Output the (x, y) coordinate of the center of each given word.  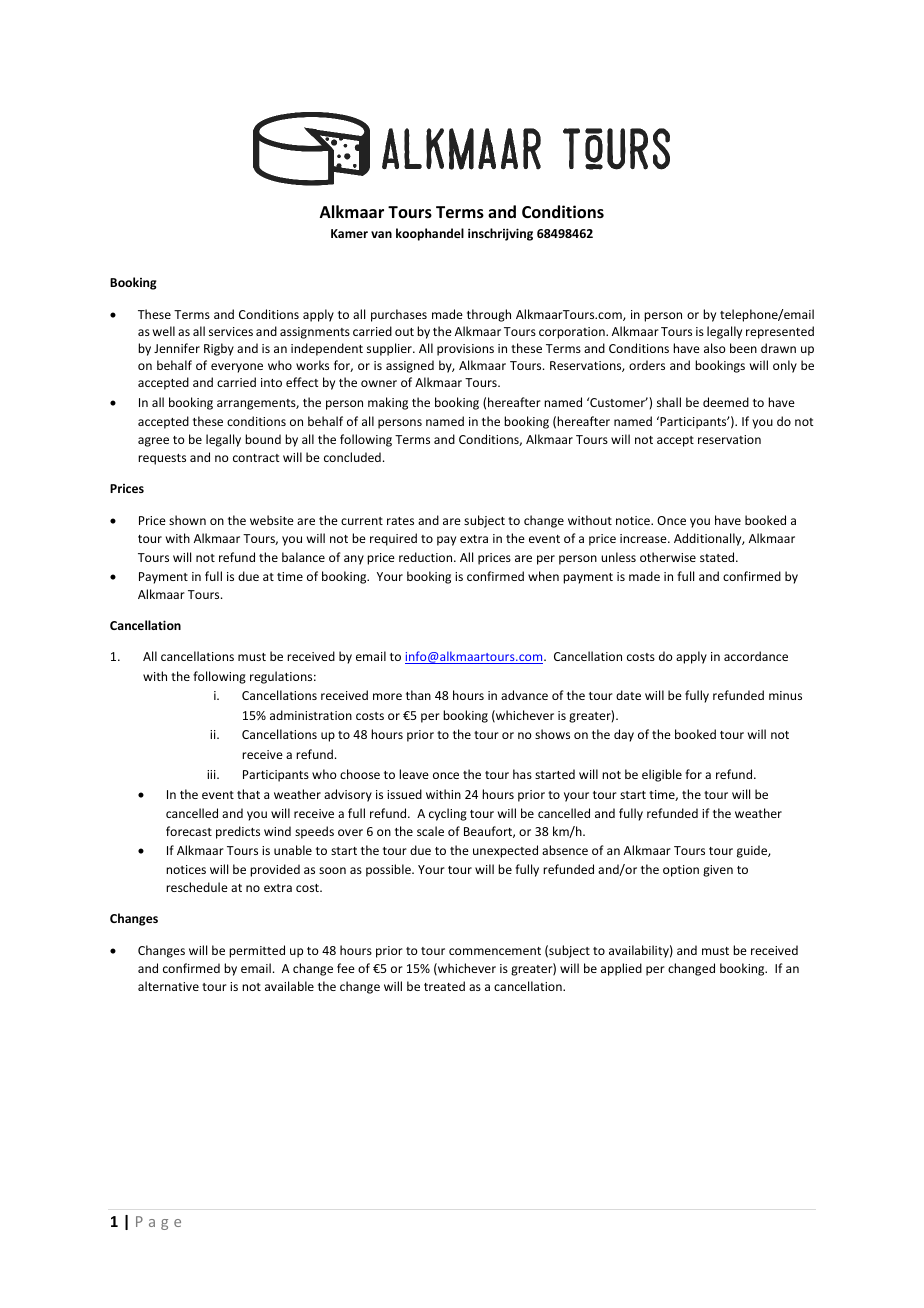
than (418, 695)
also (715, 348)
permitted (257, 951)
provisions (465, 350)
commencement (495, 951)
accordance (756, 656)
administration (311, 715)
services (231, 331)
